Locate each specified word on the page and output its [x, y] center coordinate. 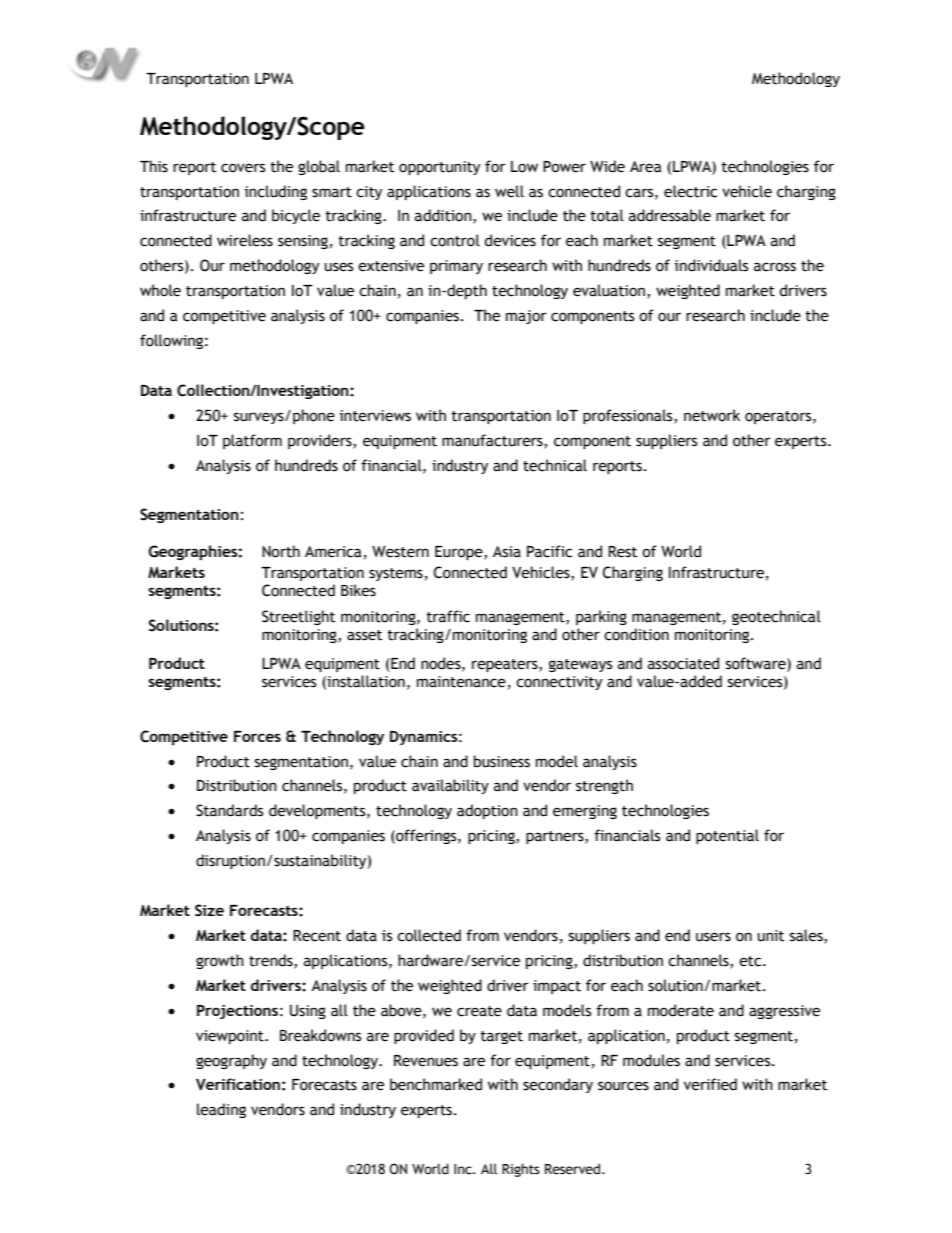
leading [221, 1110]
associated [683, 663]
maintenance [461, 682]
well [509, 191]
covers [243, 168]
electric [690, 191]
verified [710, 1084]
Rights [521, 1170]
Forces [257, 736]
